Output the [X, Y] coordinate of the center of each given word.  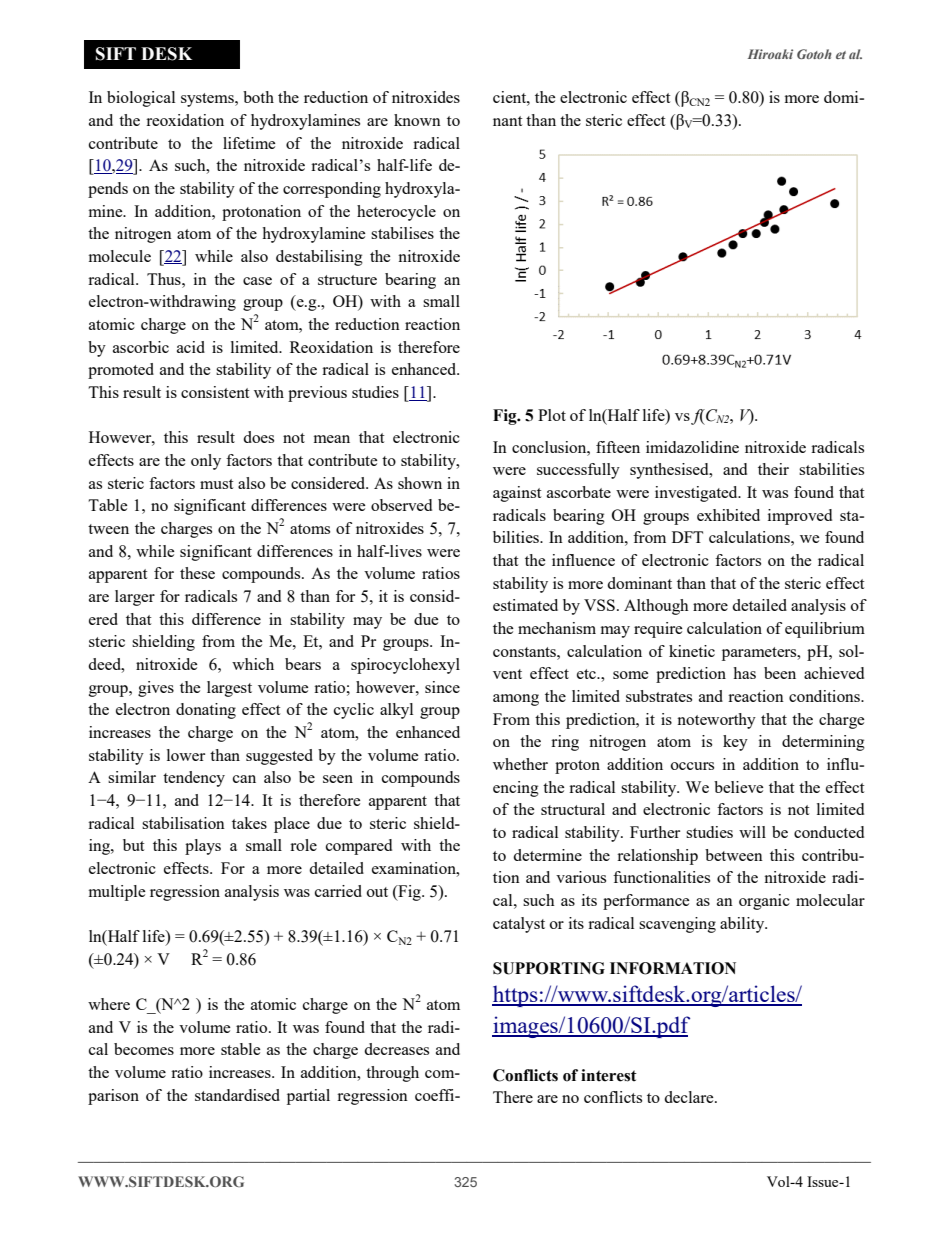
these [197, 573]
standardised [237, 1095]
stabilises [402, 233]
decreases [396, 1049]
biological [141, 99]
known [417, 120]
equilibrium [825, 630]
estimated [525, 605]
